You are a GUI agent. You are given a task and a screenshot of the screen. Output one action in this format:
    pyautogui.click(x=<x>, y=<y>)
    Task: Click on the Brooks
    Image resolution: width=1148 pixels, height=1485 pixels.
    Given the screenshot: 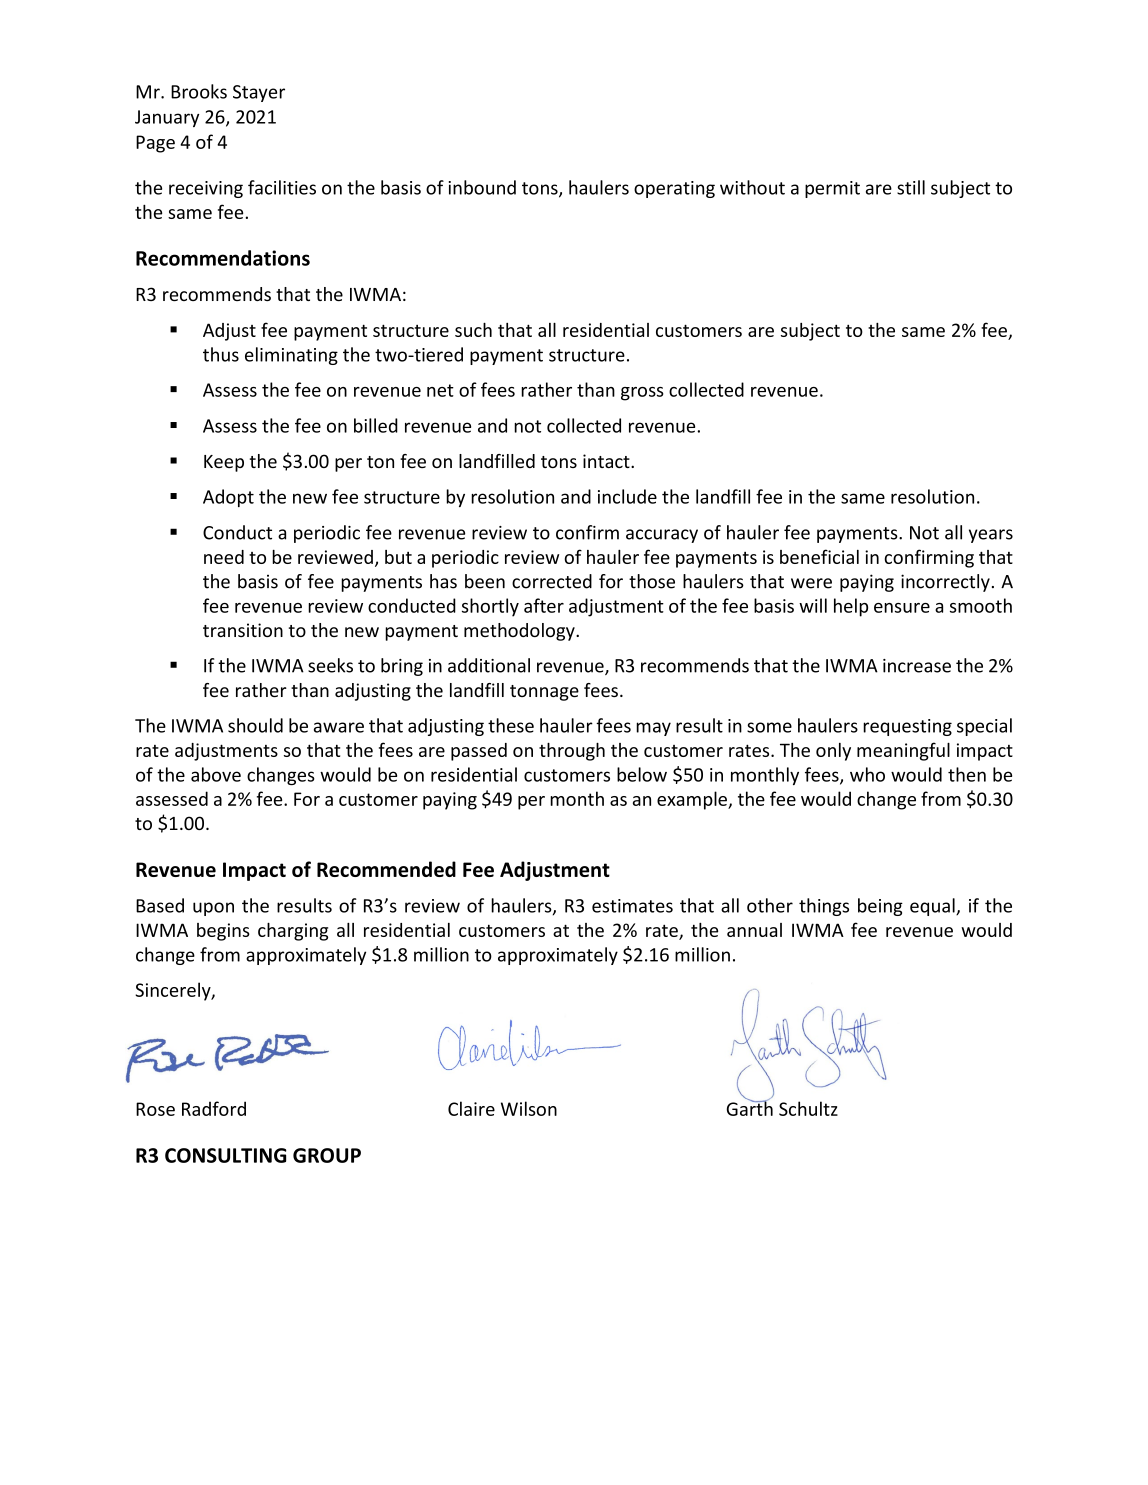 What is the action you would take?
    pyautogui.click(x=199, y=91)
